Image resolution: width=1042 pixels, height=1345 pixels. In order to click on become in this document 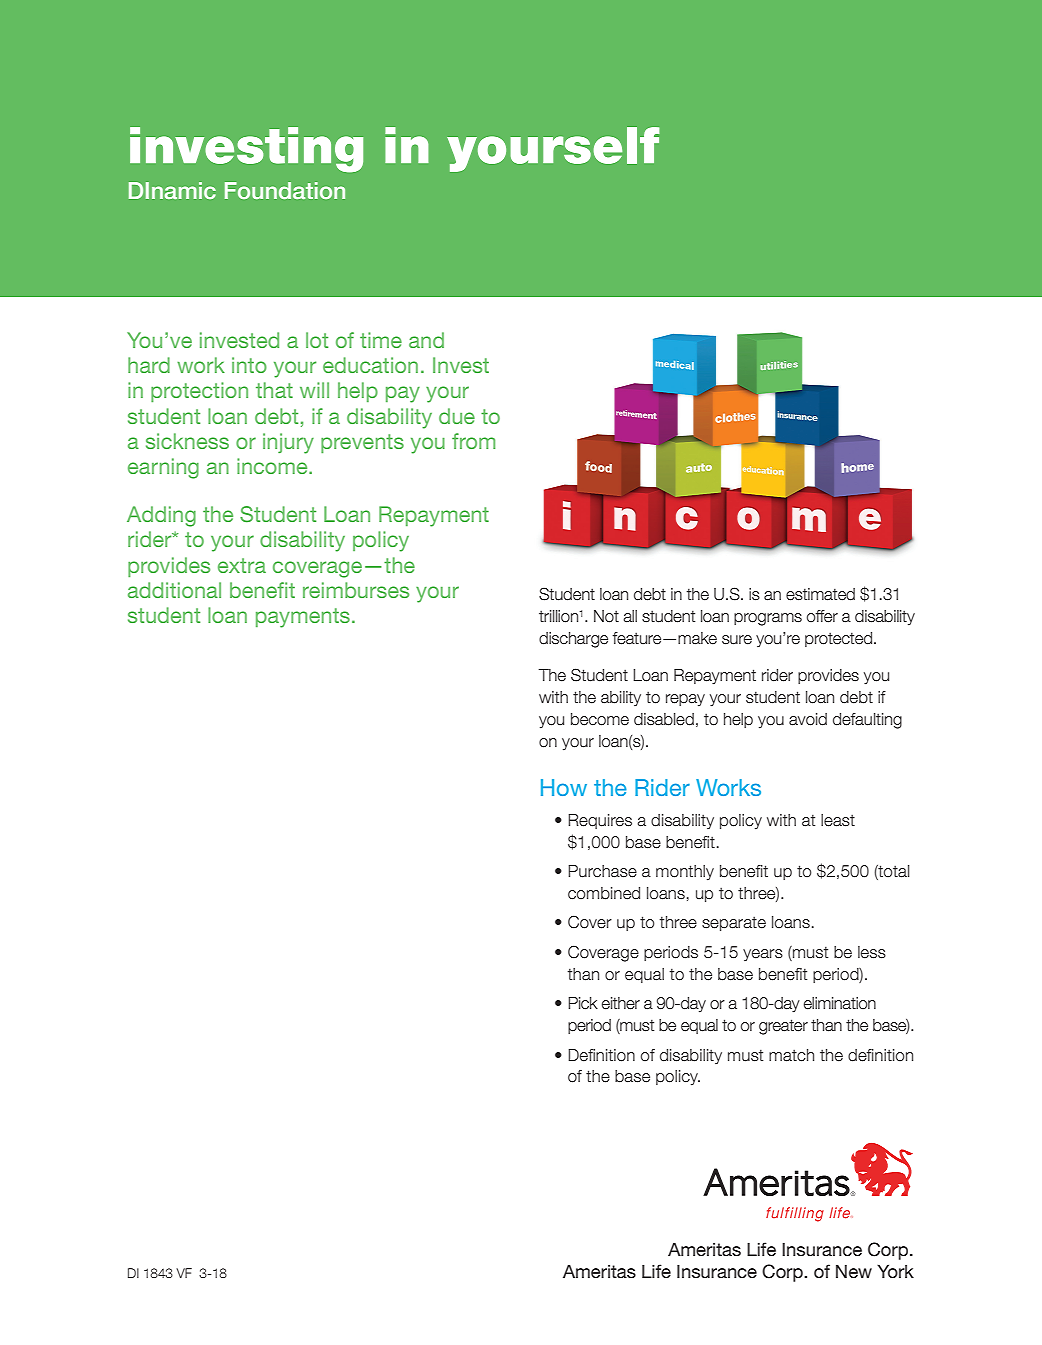, I will do `click(600, 719)`.
